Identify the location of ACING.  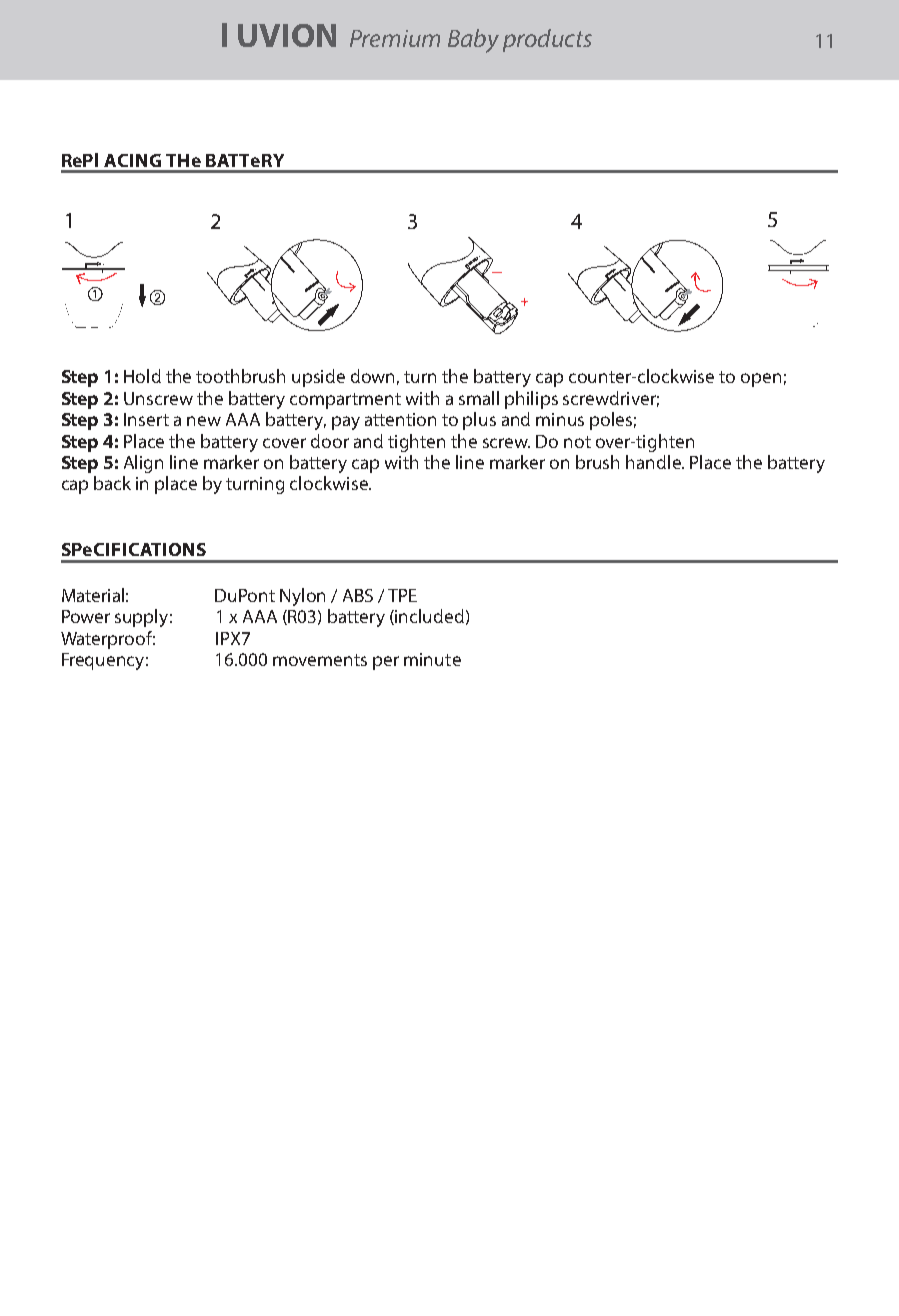
(132, 160).
